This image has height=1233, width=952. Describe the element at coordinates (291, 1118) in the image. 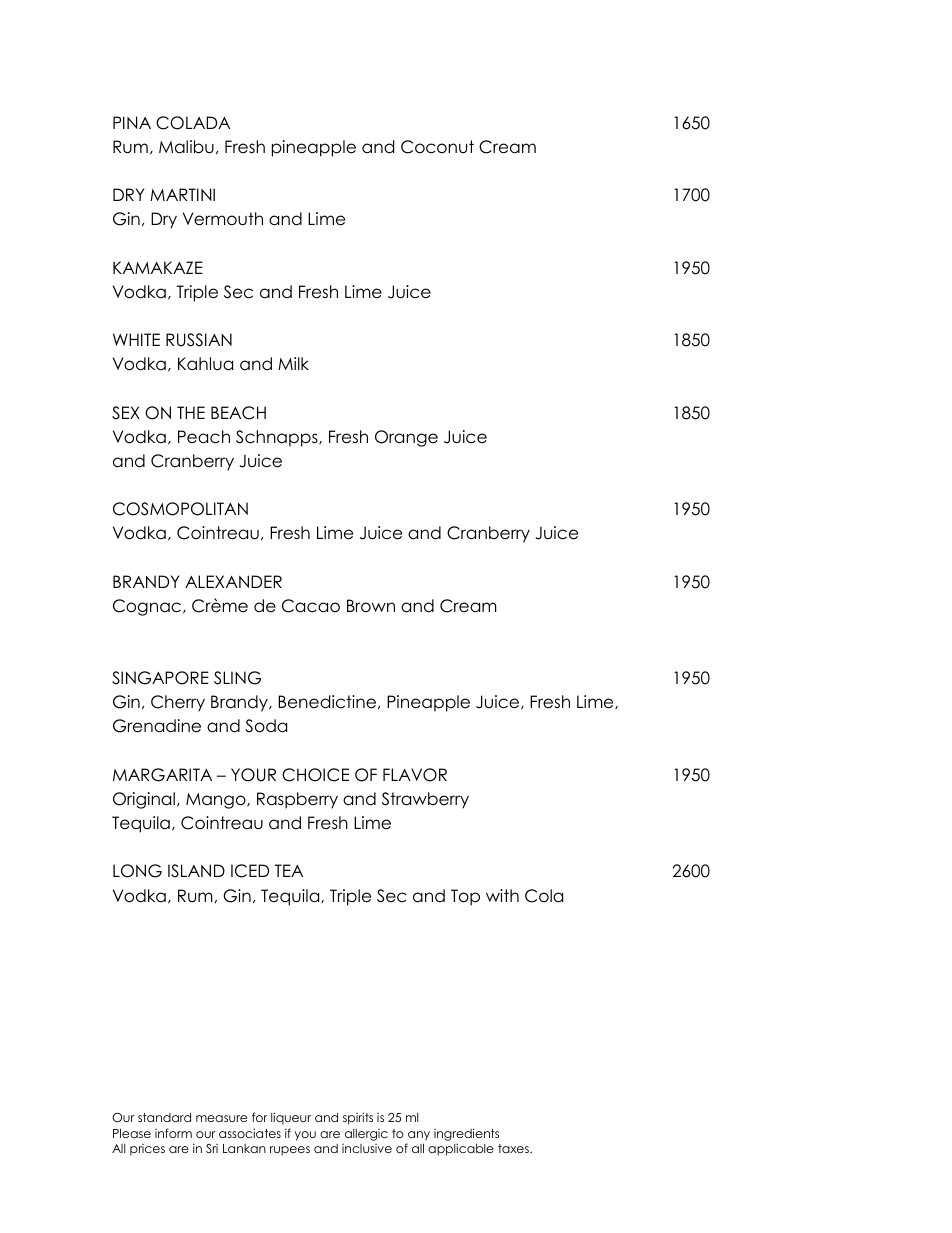

I see `liqueur` at that location.
